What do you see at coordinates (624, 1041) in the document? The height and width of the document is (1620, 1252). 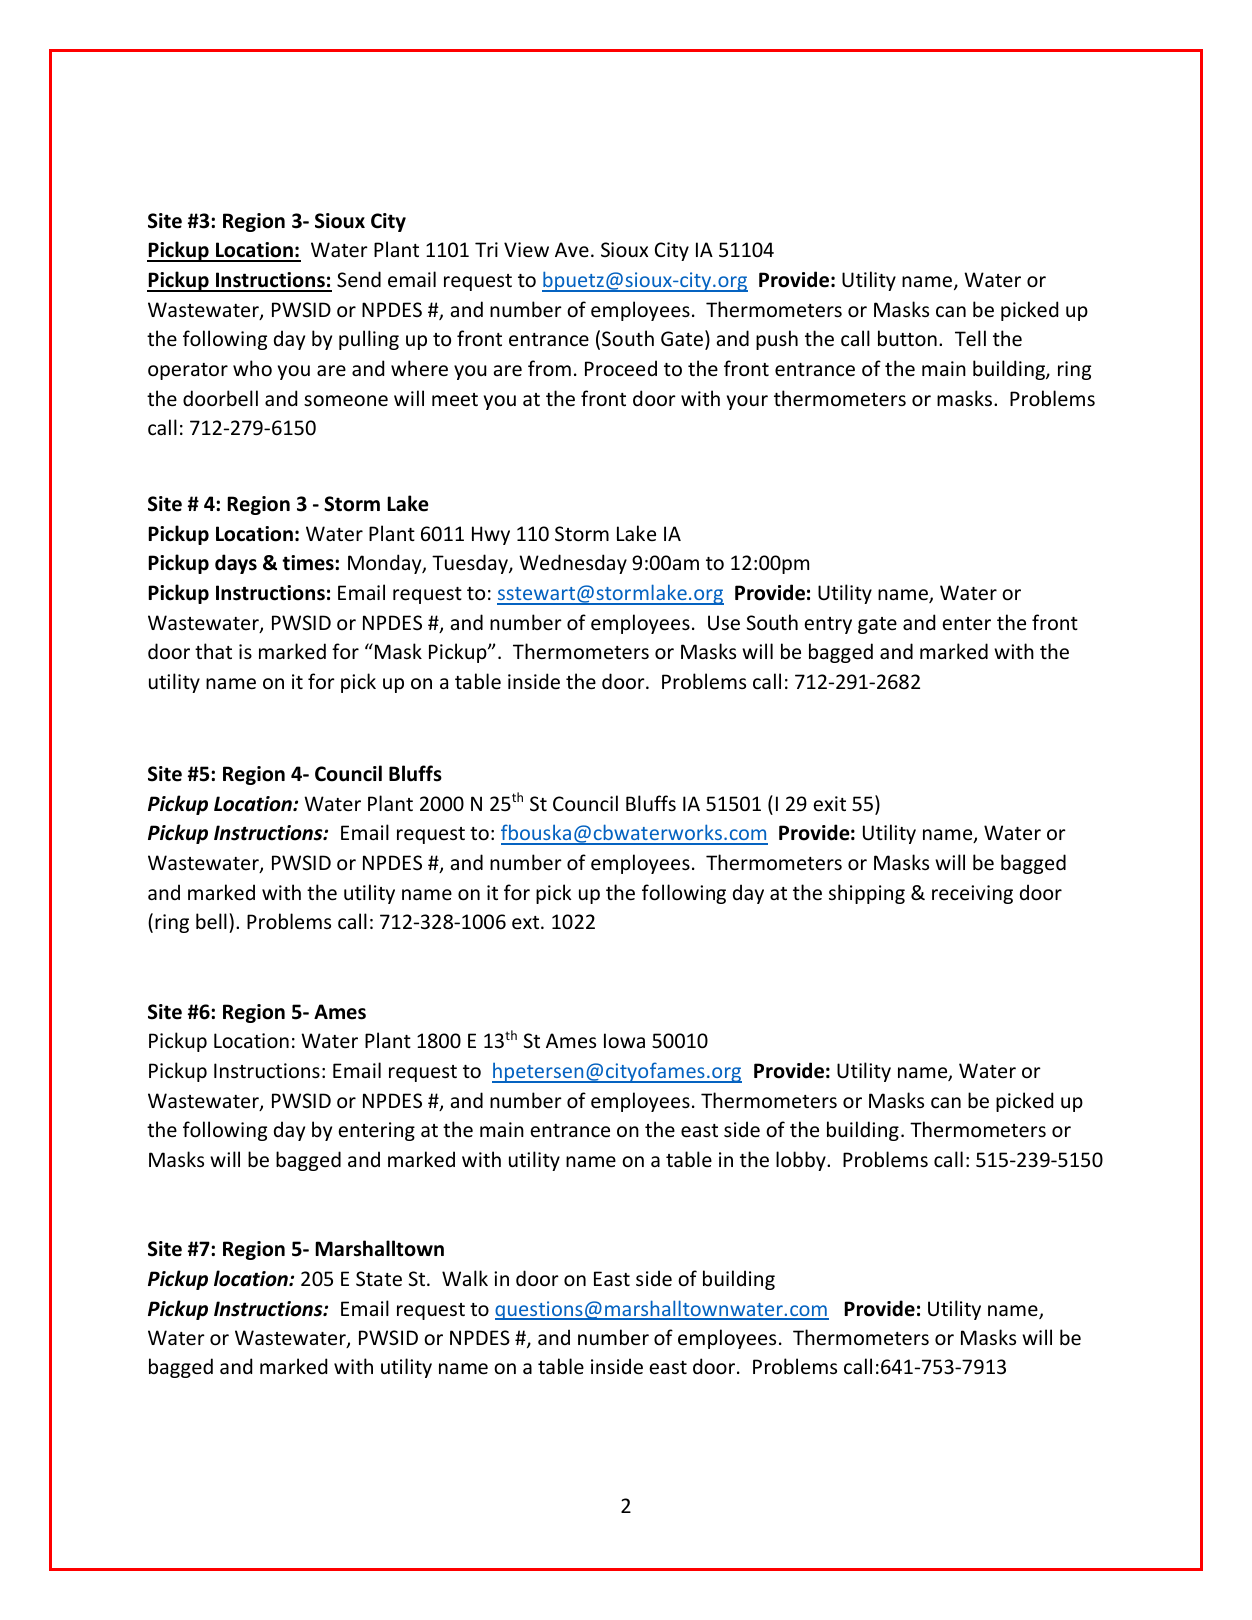 I see `Iowa` at bounding box center [624, 1041].
